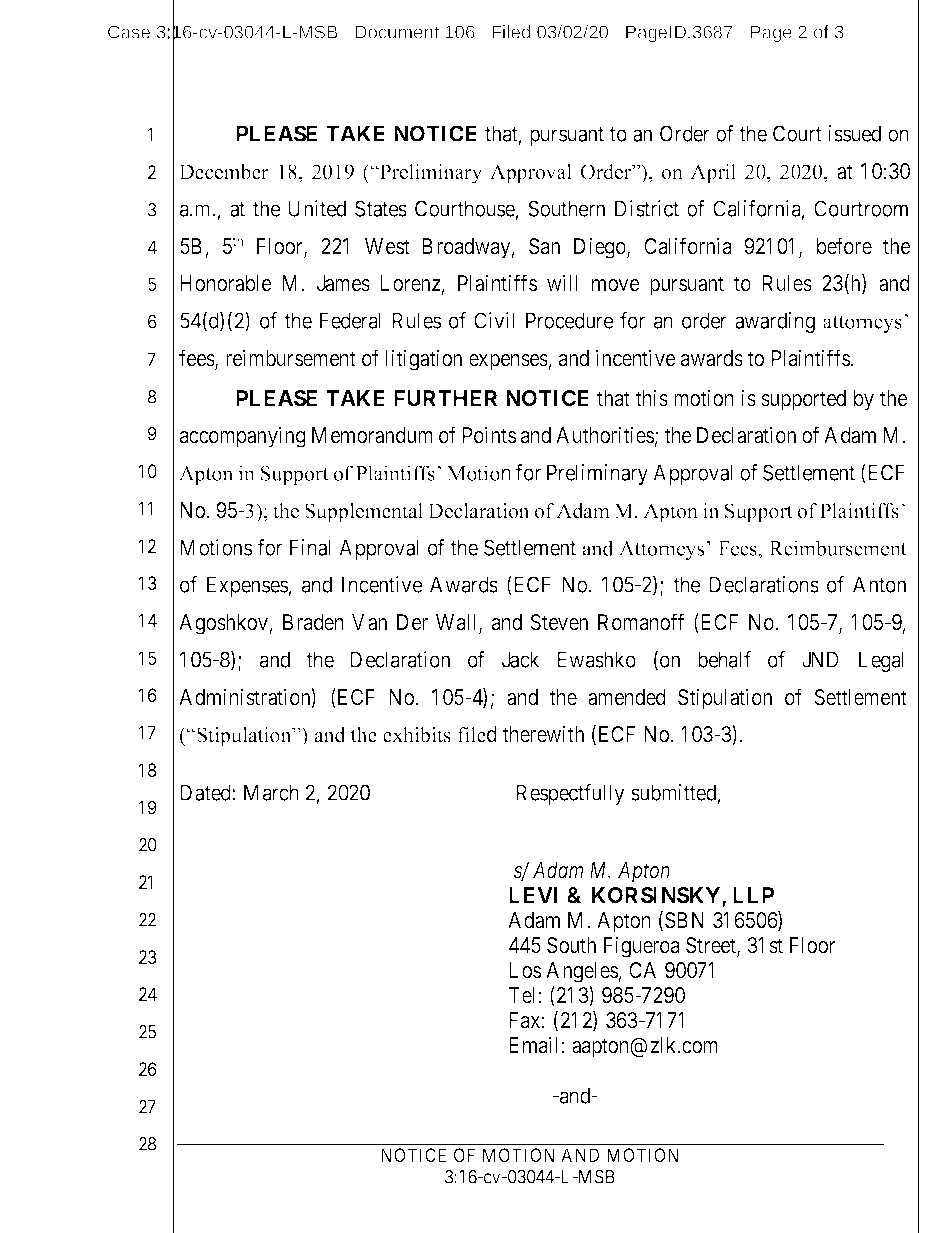 This screenshot has width=952, height=1233. What do you see at coordinates (879, 584) in the screenshot?
I see `Anton` at bounding box center [879, 584].
